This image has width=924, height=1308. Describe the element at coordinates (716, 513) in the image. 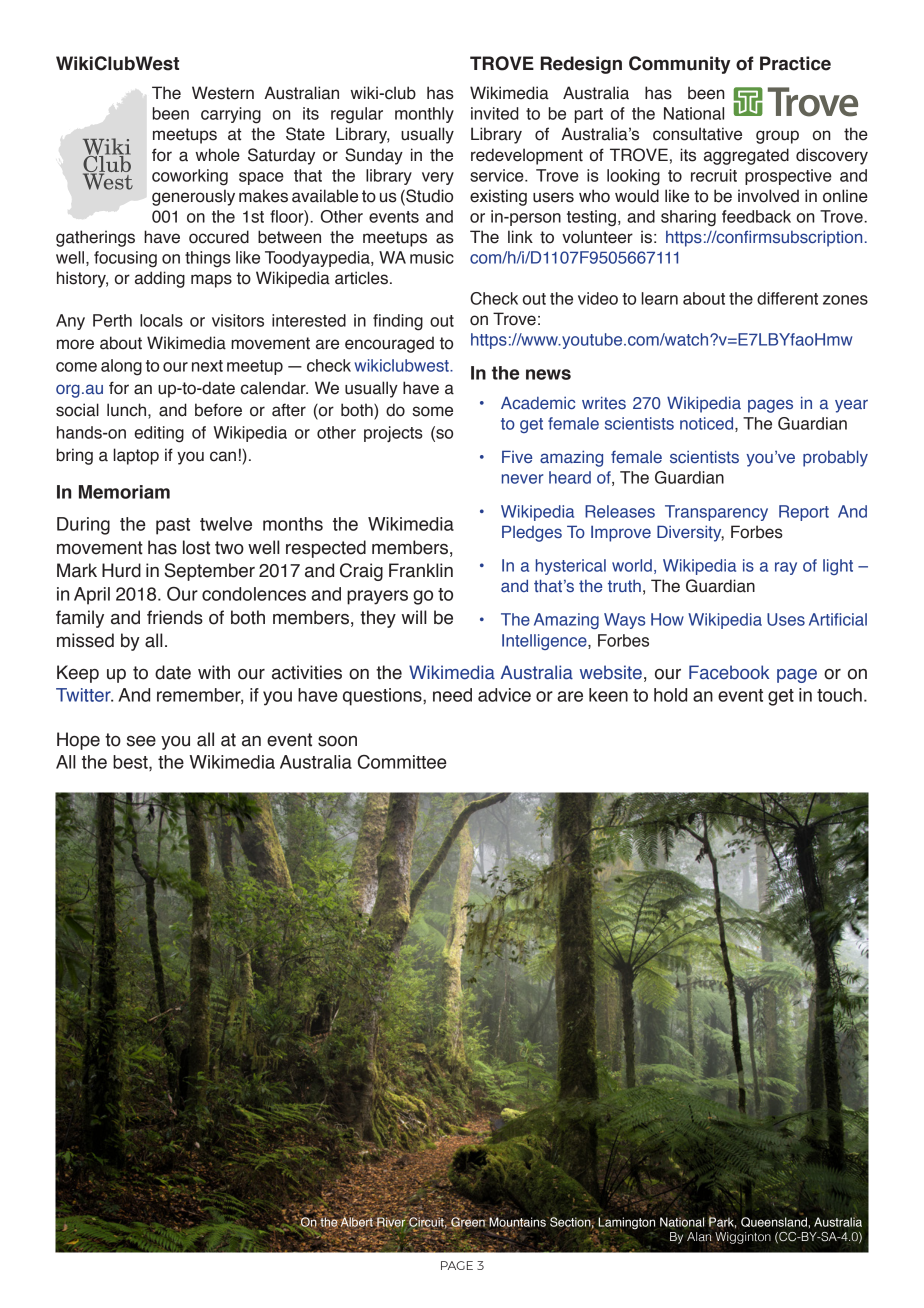

I see `Transparency` at that location.
